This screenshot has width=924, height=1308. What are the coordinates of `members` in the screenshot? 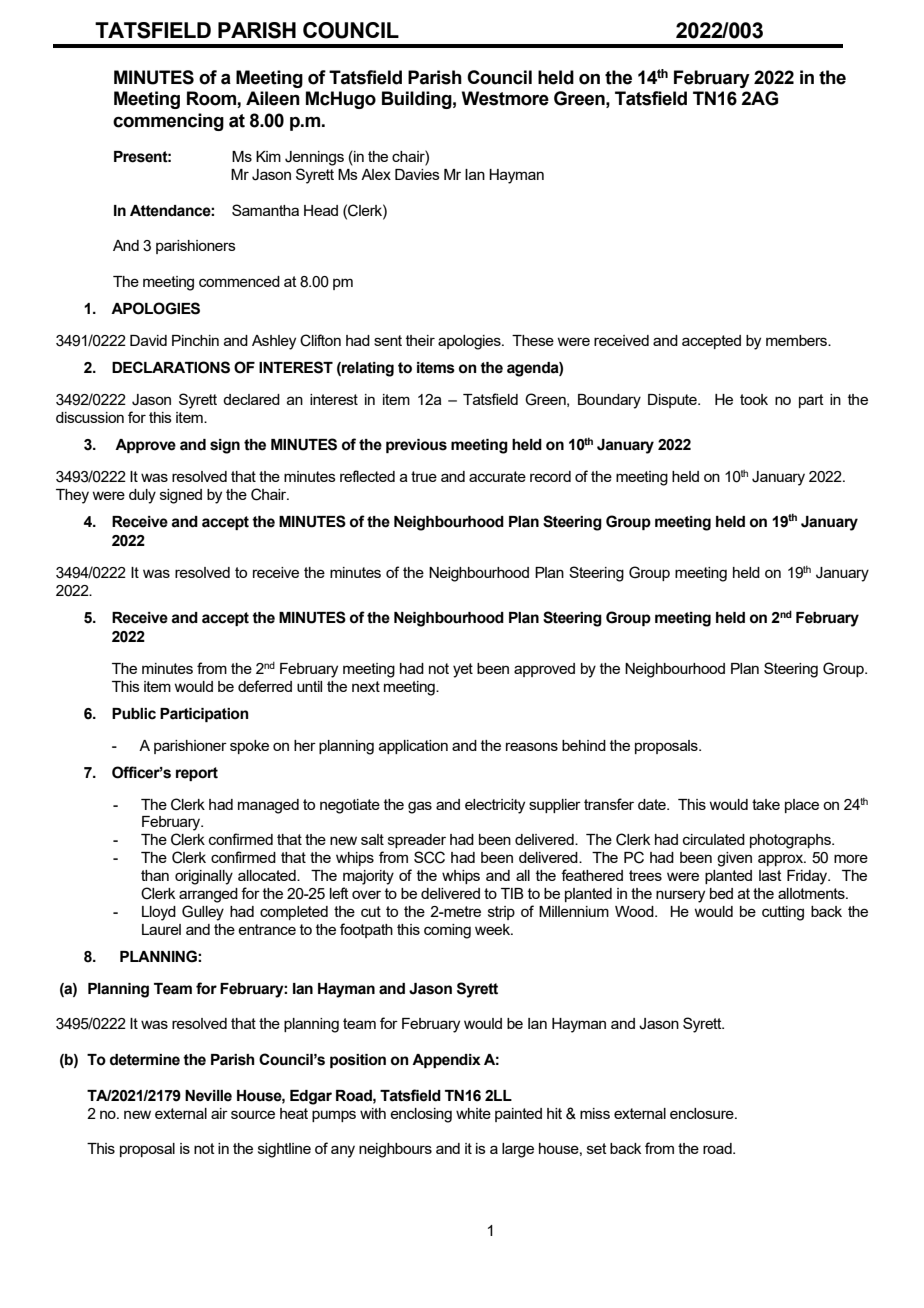 It's located at (797, 340).
